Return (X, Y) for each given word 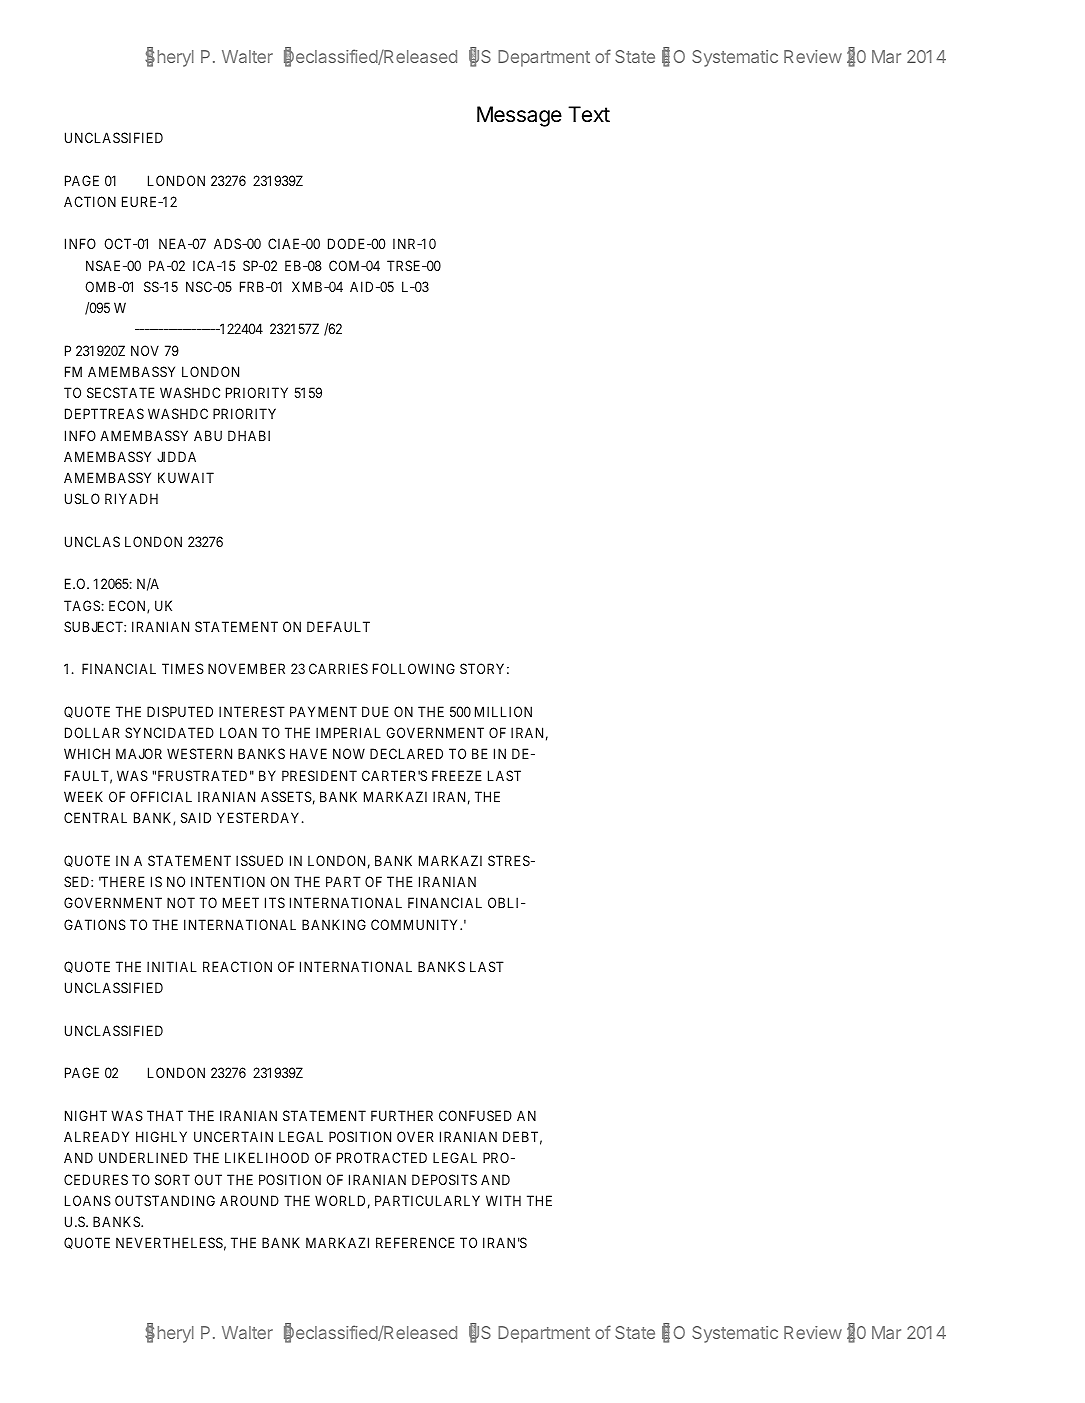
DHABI (249, 435)
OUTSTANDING (165, 1200)
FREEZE (457, 775)
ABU (208, 435)
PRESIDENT (319, 775)
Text (589, 114)
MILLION (503, 711)
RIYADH (131, 498)
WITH (503, 1200)
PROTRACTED (382, 1157)
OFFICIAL (161, 796)
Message (519, 116)
